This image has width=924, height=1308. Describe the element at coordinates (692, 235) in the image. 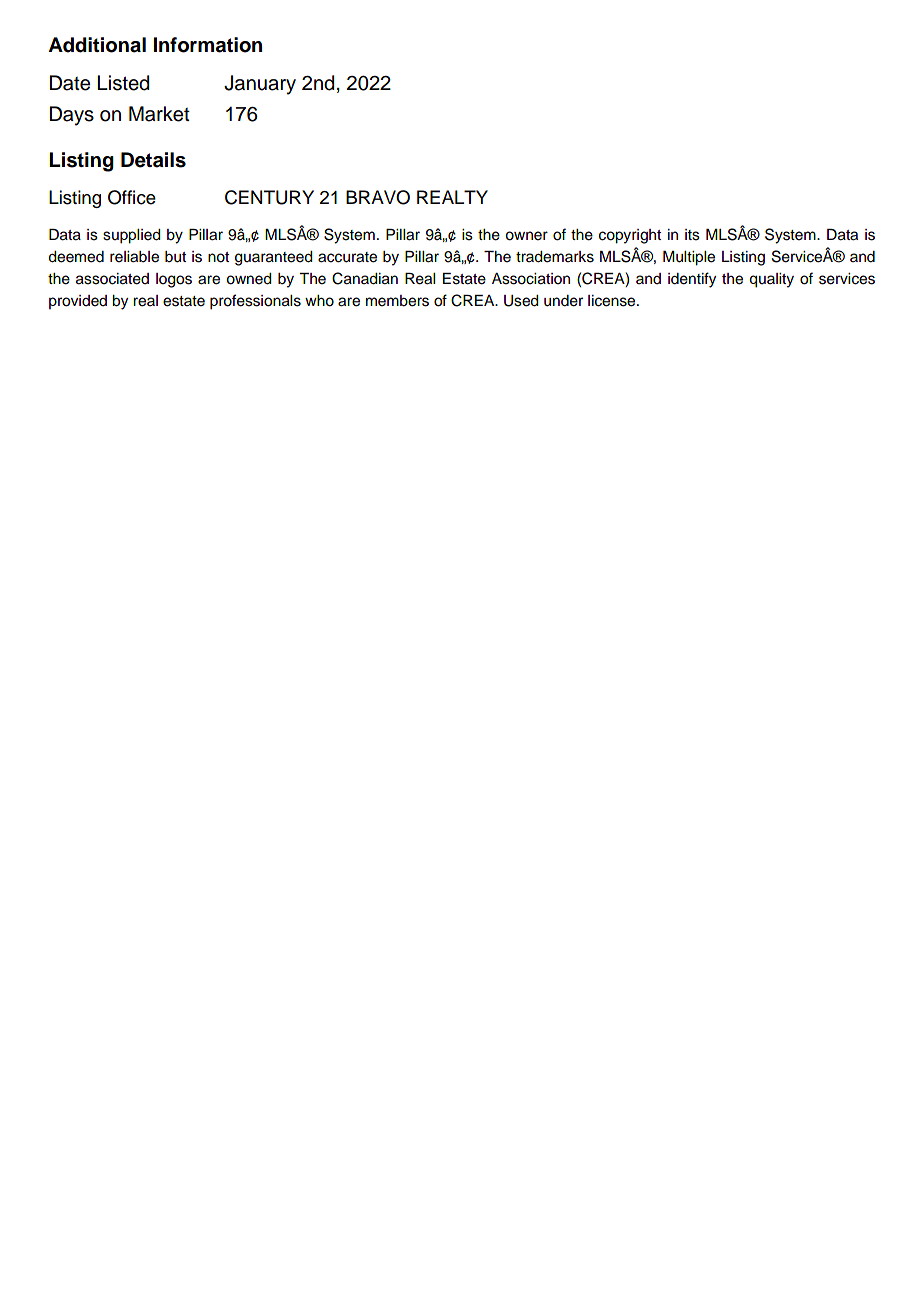

I see `its` at that location.
